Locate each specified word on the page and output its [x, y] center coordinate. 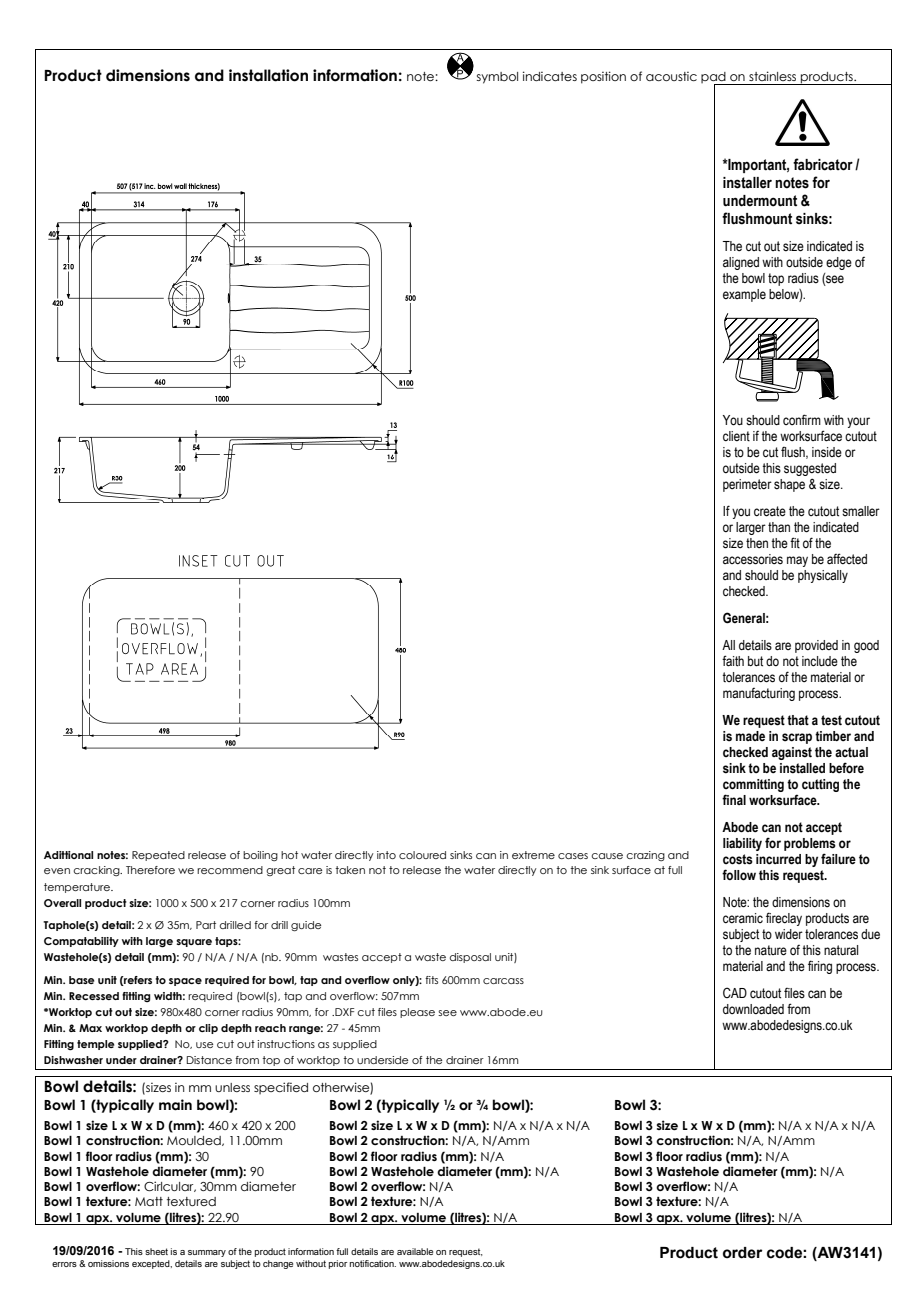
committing [753, 785]
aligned [741, 263]
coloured [422, 855]
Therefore [150, 870]
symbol [497, 78]
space [185, 982]
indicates [550, 76]
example [744, 295]
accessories [753, 559]
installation [268, 75]
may [797, 561]
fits [431, 980]
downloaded [753, 1009]
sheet [156, 1251]
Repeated [158, 856]
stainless [772, 76]
